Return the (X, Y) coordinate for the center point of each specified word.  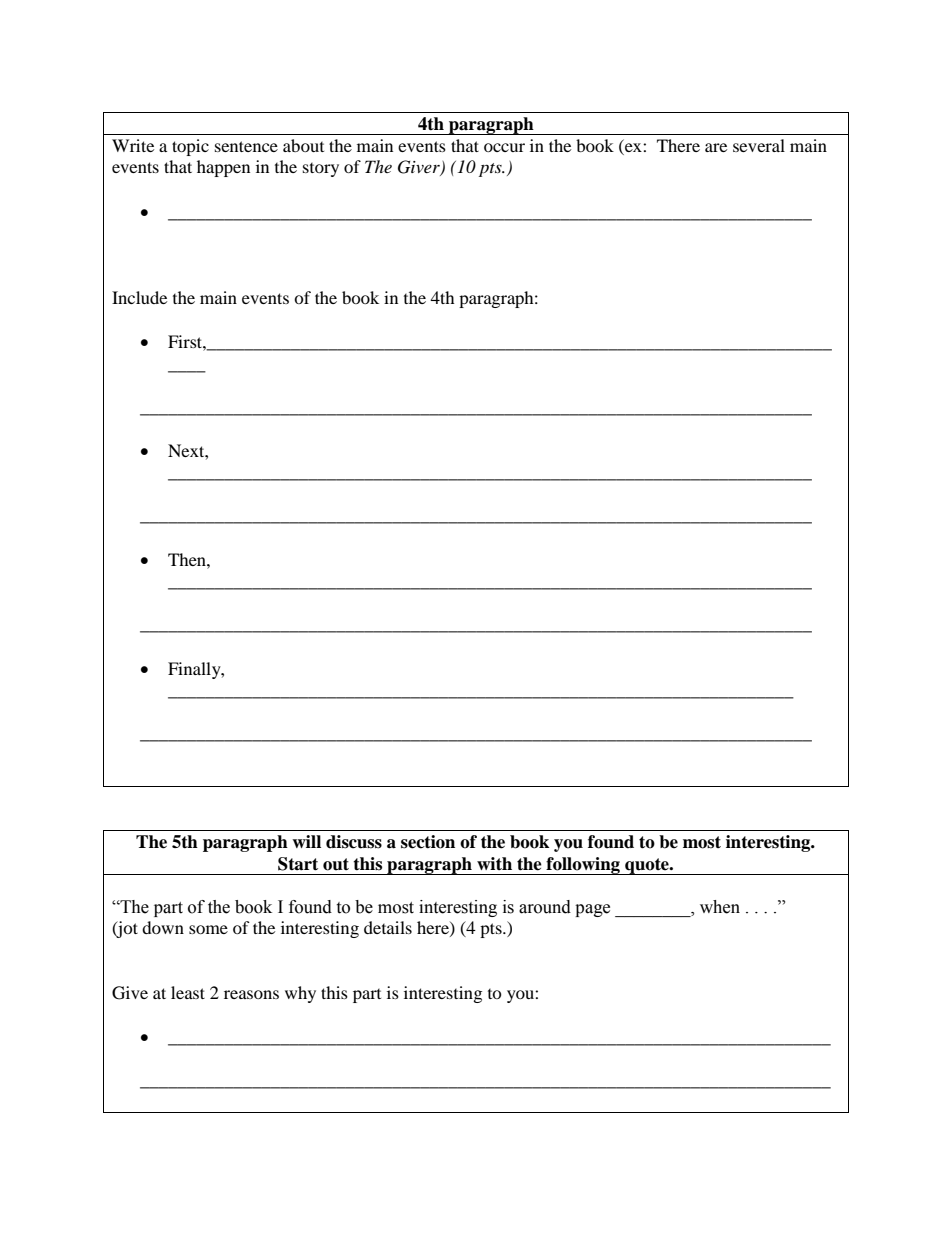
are (716, 147)
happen (223, 168)
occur (504, 147)
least (188, 992)
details (388, 927)
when (720, 907)
